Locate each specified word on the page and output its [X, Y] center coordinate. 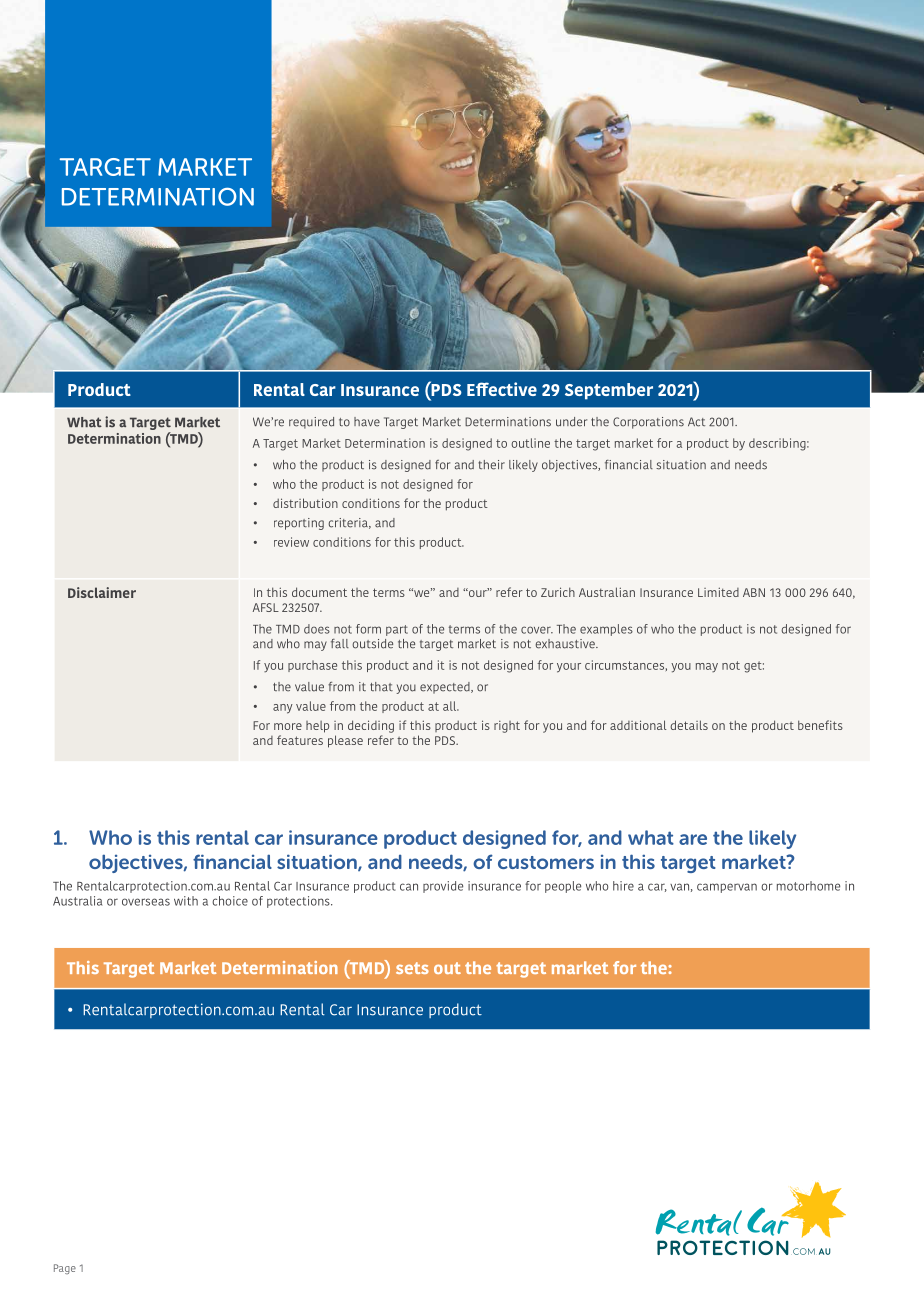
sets [412, 968]
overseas [146, 902]
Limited [718, 592]
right [507, 727]
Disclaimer [102, 592]
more [288, 726]
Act [696, 422]
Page [65, 1269]
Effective [502, 389]
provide [443, 887]
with [186, 901]
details [689, 725]
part [397, 630]
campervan [727, 888]
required [311, 423]
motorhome [808, 886]
